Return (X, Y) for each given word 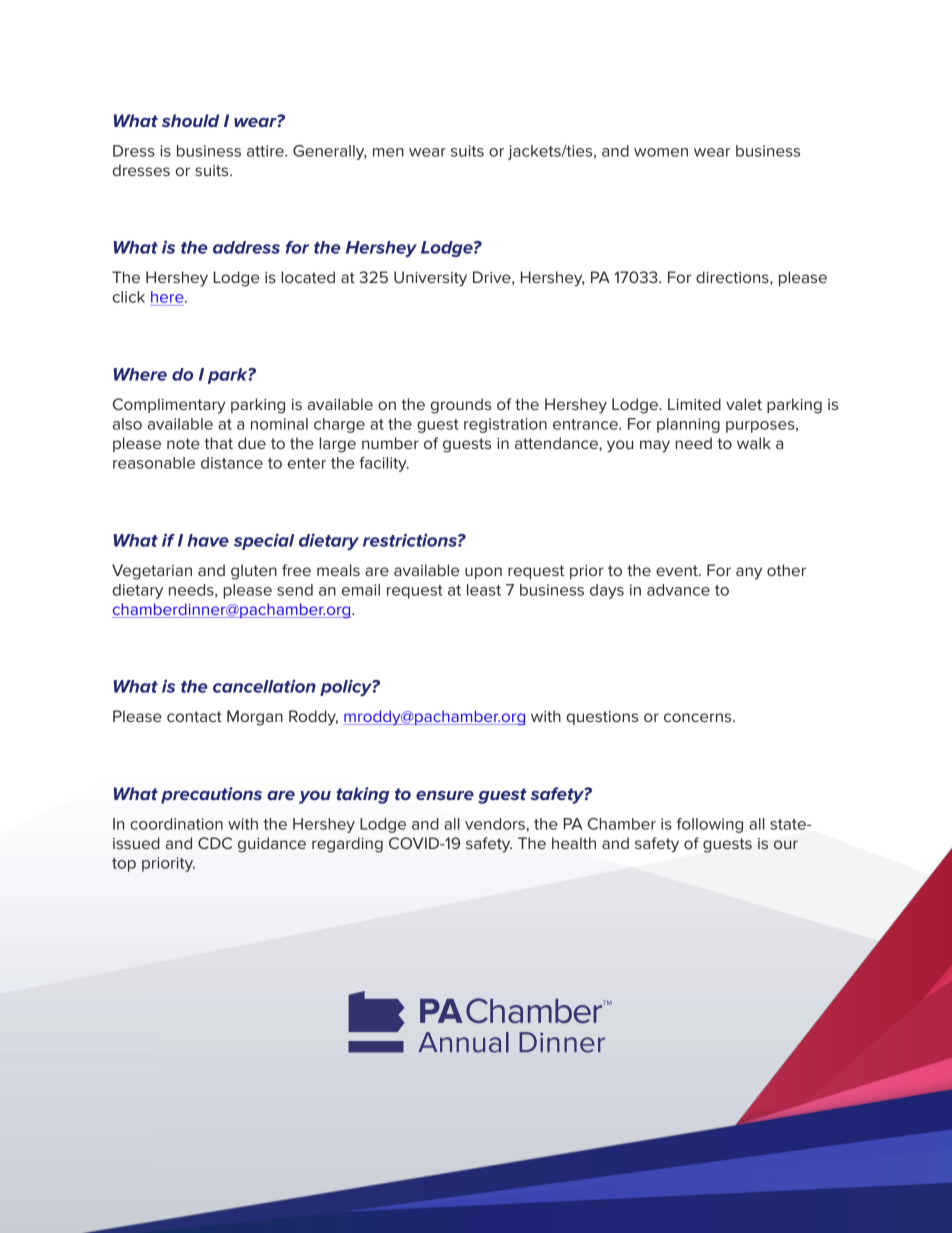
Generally (330, 152)
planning (688, 425)
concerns (699, 717)
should (190, 120)
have (208, 540)
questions (602, 718)
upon (483, 573)
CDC (215, 843)
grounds (461, 406)
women (661, 152)
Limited (694, 404)
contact (194, 716)
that (218, 443)
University (430, 279)
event (678, 570)
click (129, 297)
